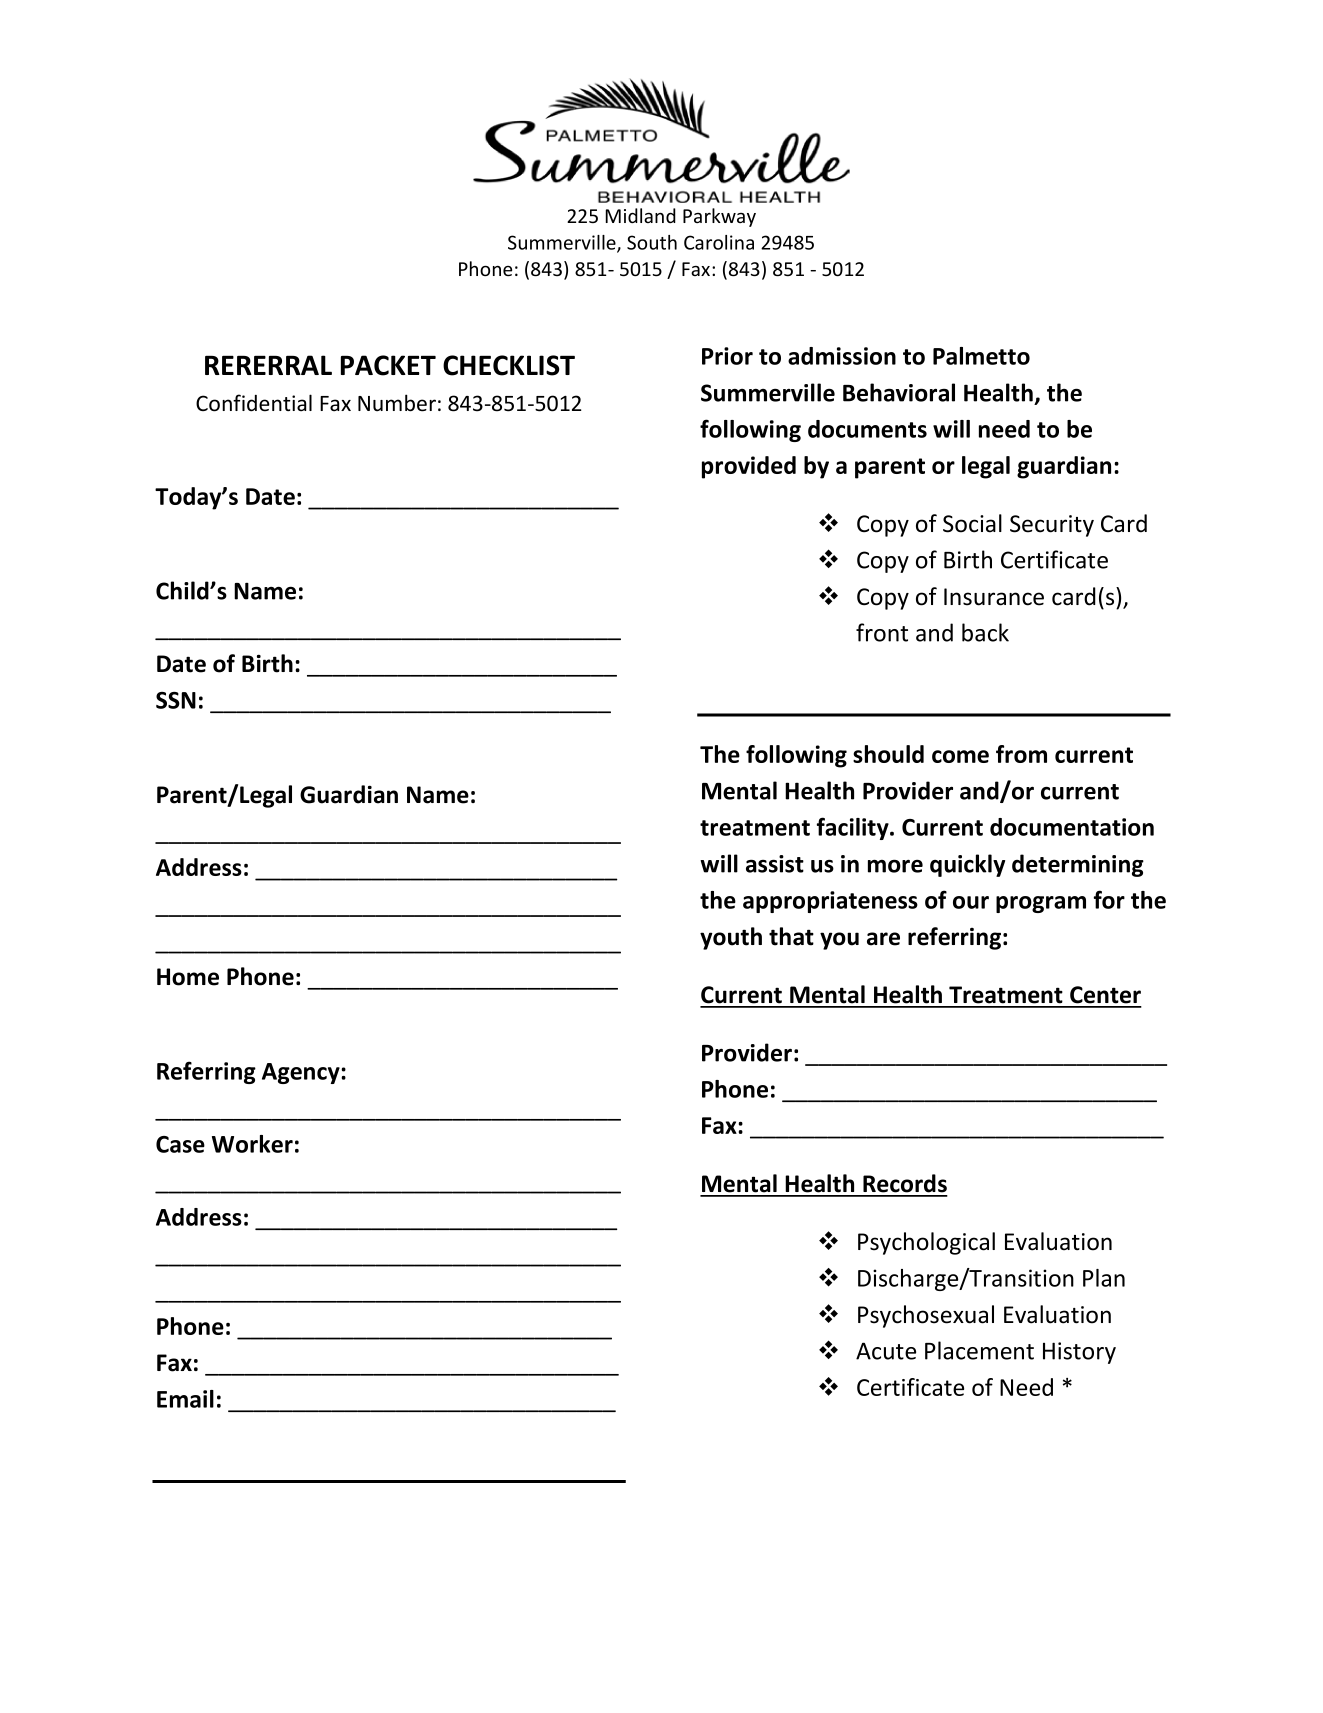  I want to click on Psychological, so click(926, 1243).
